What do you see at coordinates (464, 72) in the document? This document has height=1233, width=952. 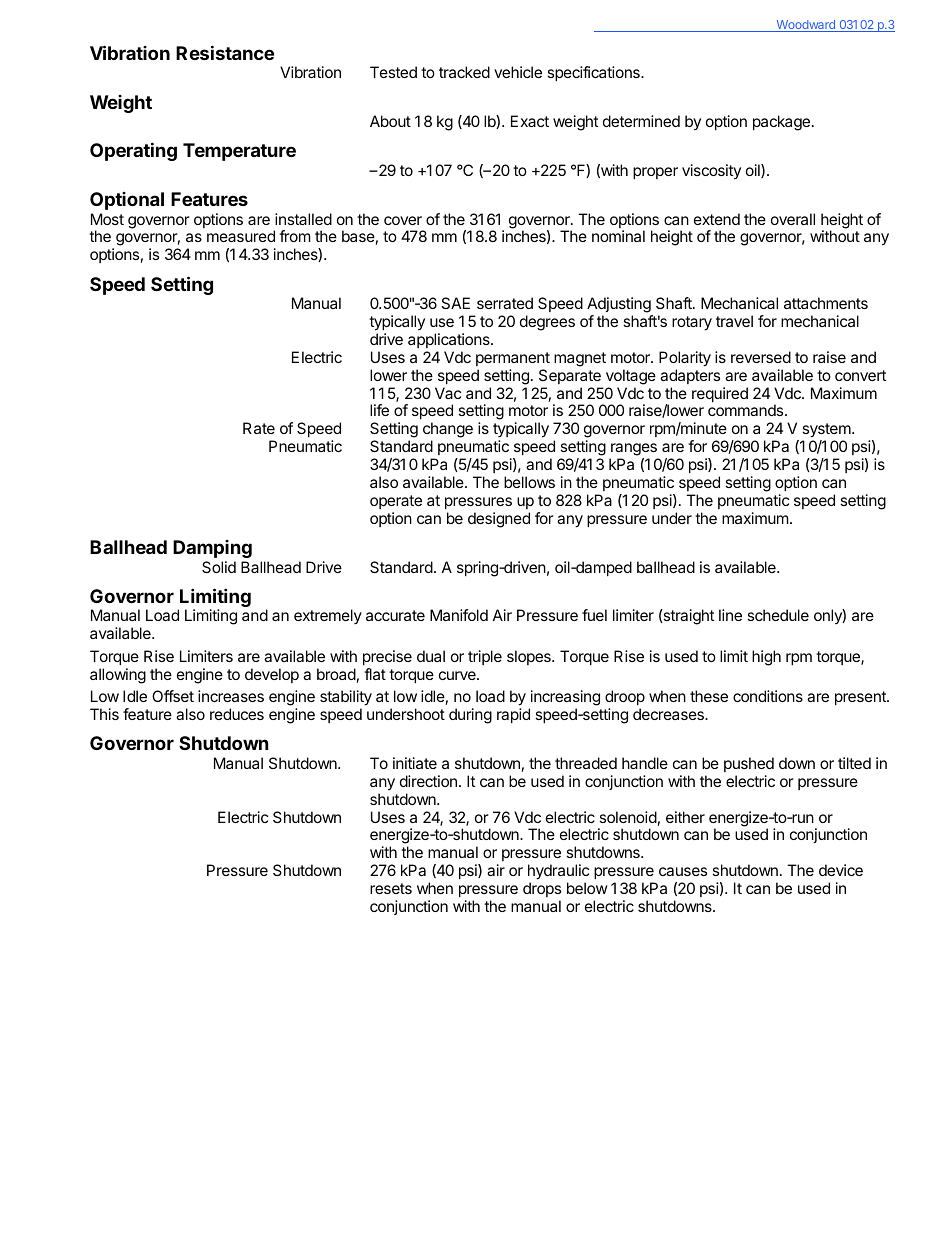 I see `tracked` at bounding box center [464, 72].
